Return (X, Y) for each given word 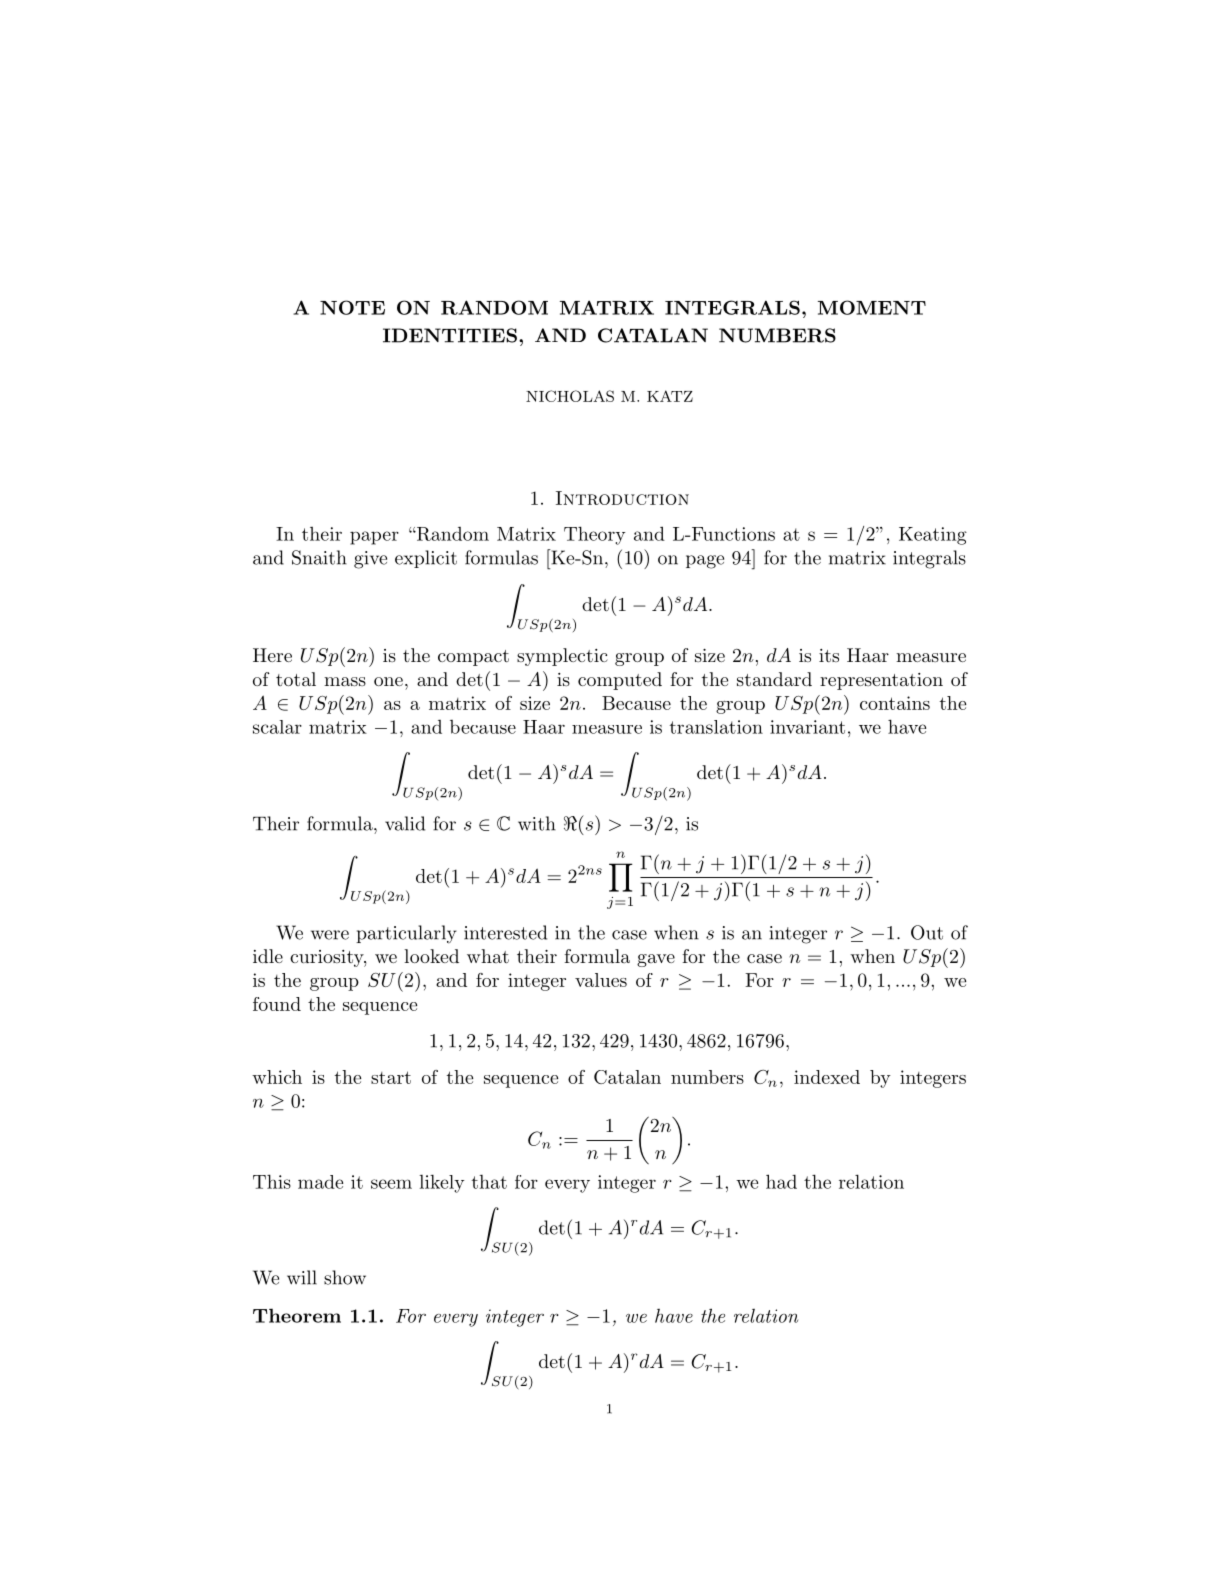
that (489, 1182)
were (330, 935)
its (829, 655)
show (345, 1277)
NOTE (352, 307)
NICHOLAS (570, 396)
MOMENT (872, 307)
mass (345, 681)
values (601, 980)
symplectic (562, 657)
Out (927, 932)
